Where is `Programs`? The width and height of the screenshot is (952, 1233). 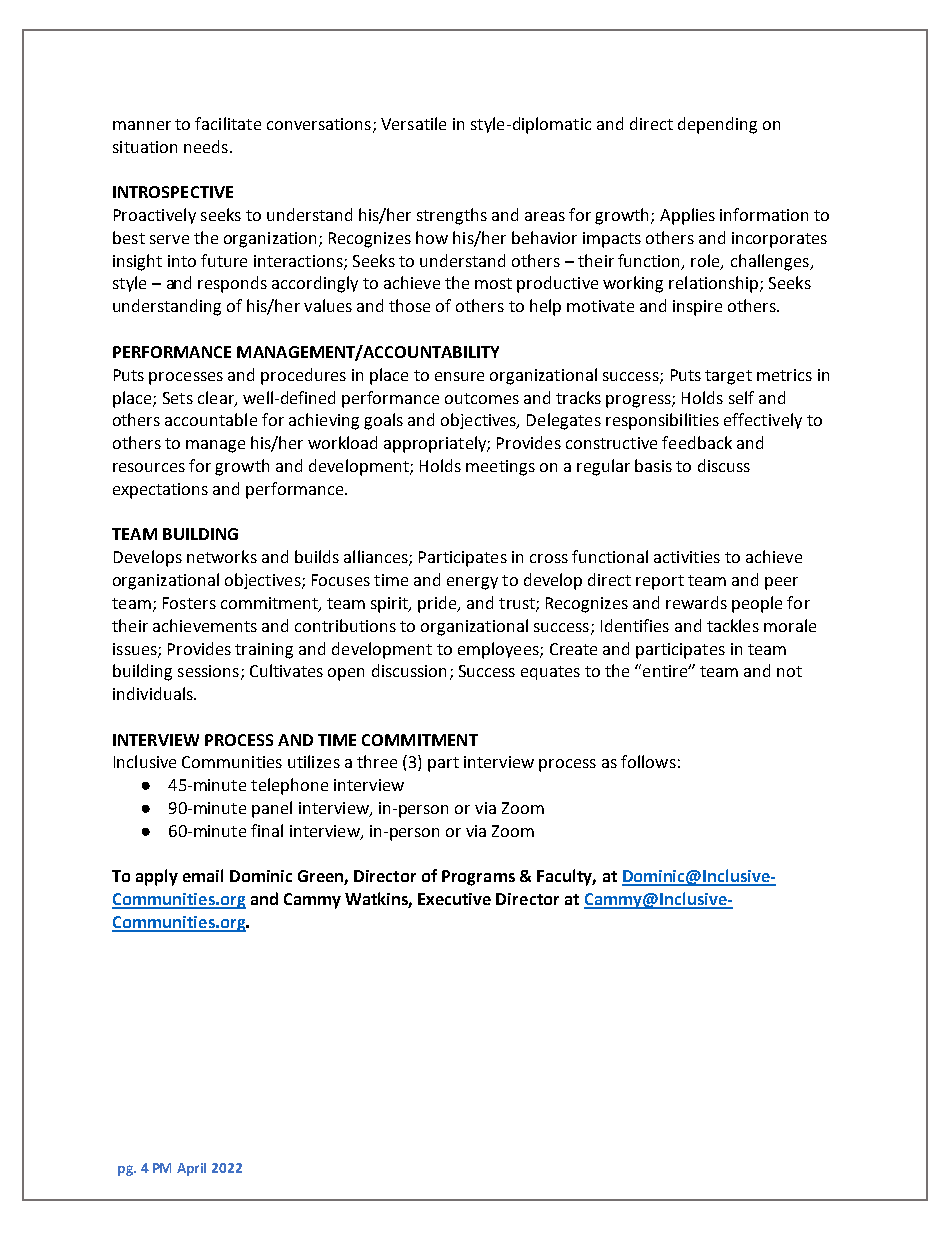 Programs is located at coordinates (478, 878).
